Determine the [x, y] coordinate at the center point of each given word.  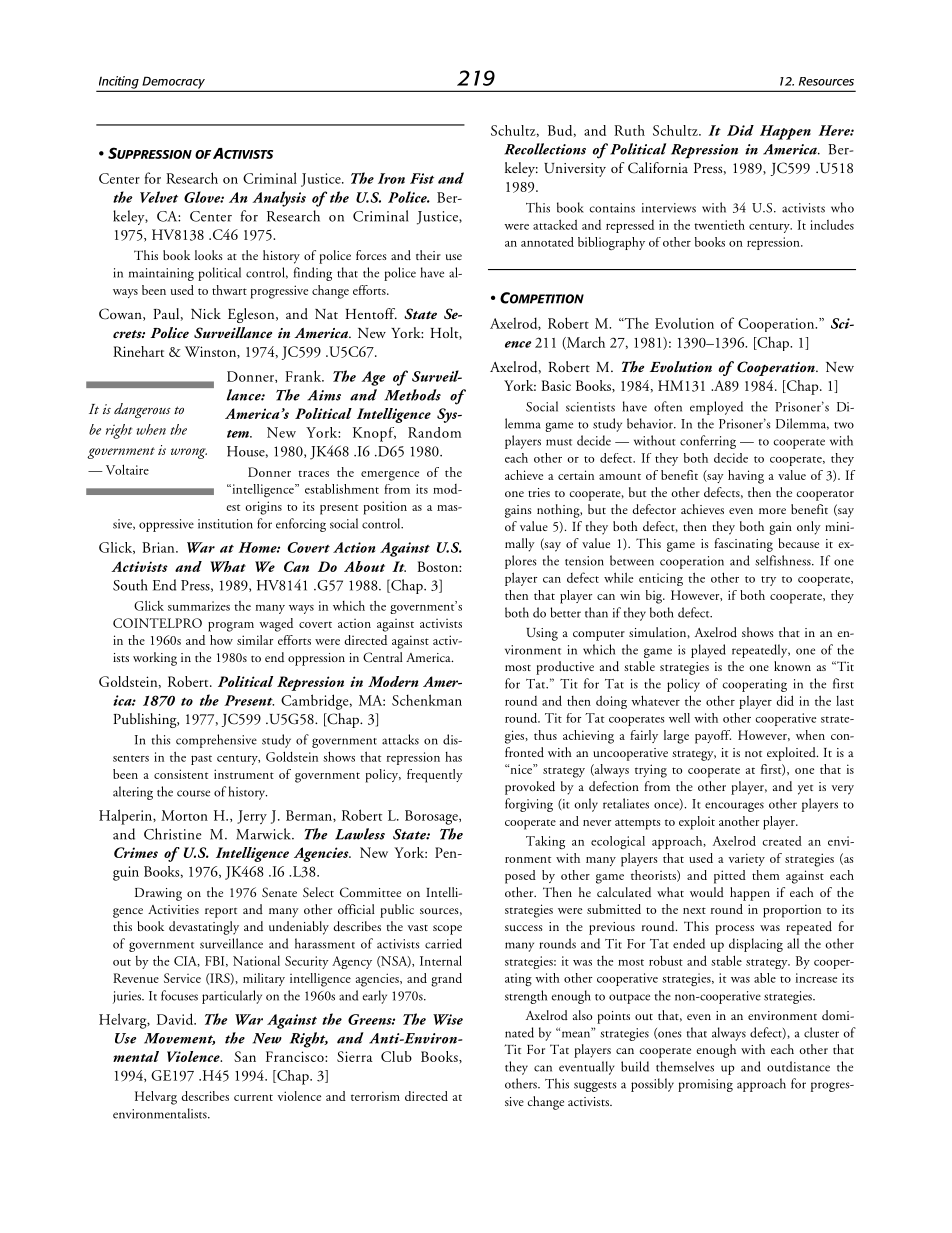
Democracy [173, 83]
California [658, 168]
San [245, 1056]
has [453, 757]
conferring [708, 442]
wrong [189, 453]
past [201, 760]
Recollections [545, 149]
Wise [448, 1019]
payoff [713, 737]
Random [434, 432]
